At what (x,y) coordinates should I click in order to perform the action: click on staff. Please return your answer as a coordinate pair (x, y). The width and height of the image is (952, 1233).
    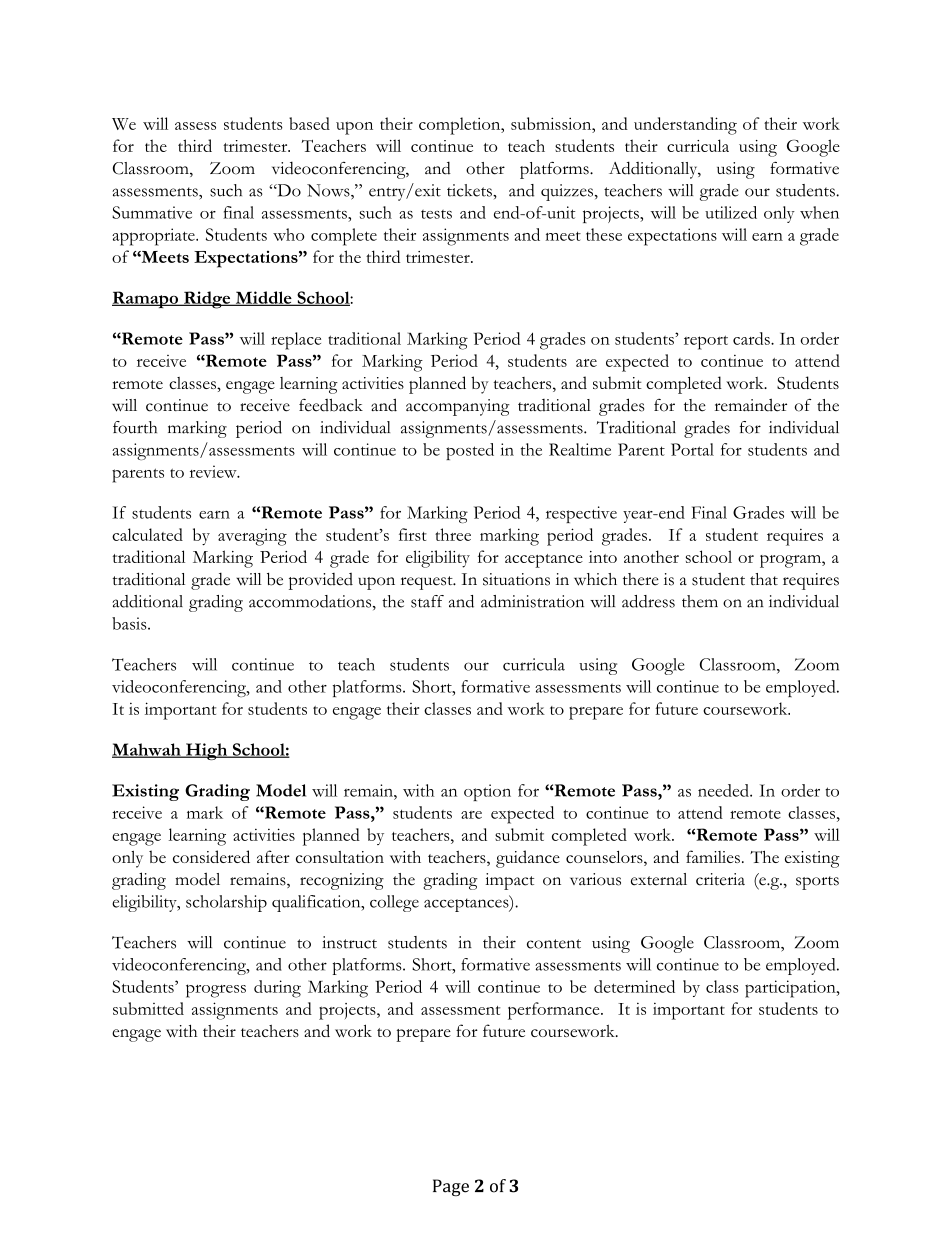
    Looking at the image, I should click on (427, 601).
